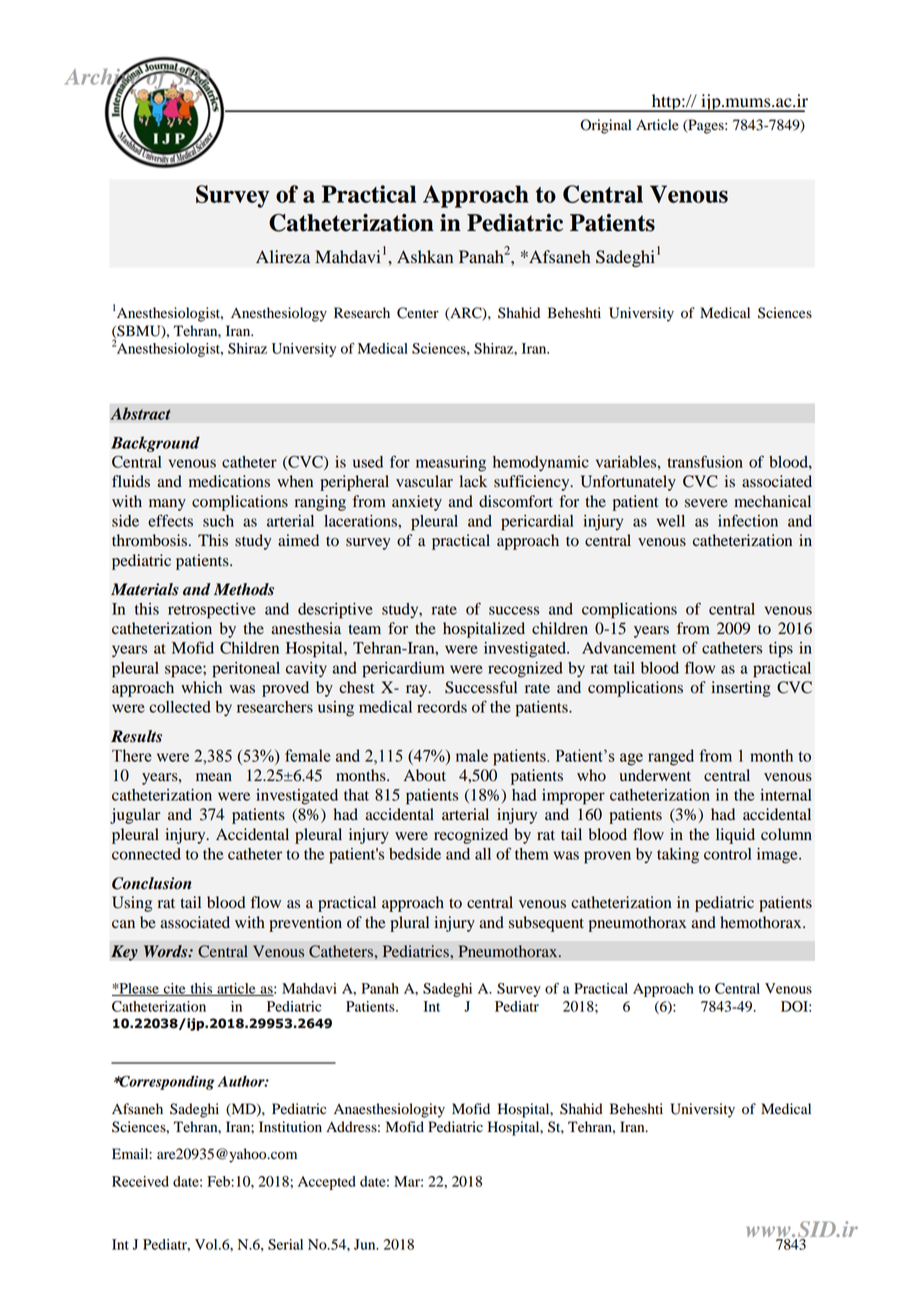 This document has height=1308, width=924. What do you see at coordinates (741, 689) in the document?
I see `inserting` at bounding box center [741, 689].
